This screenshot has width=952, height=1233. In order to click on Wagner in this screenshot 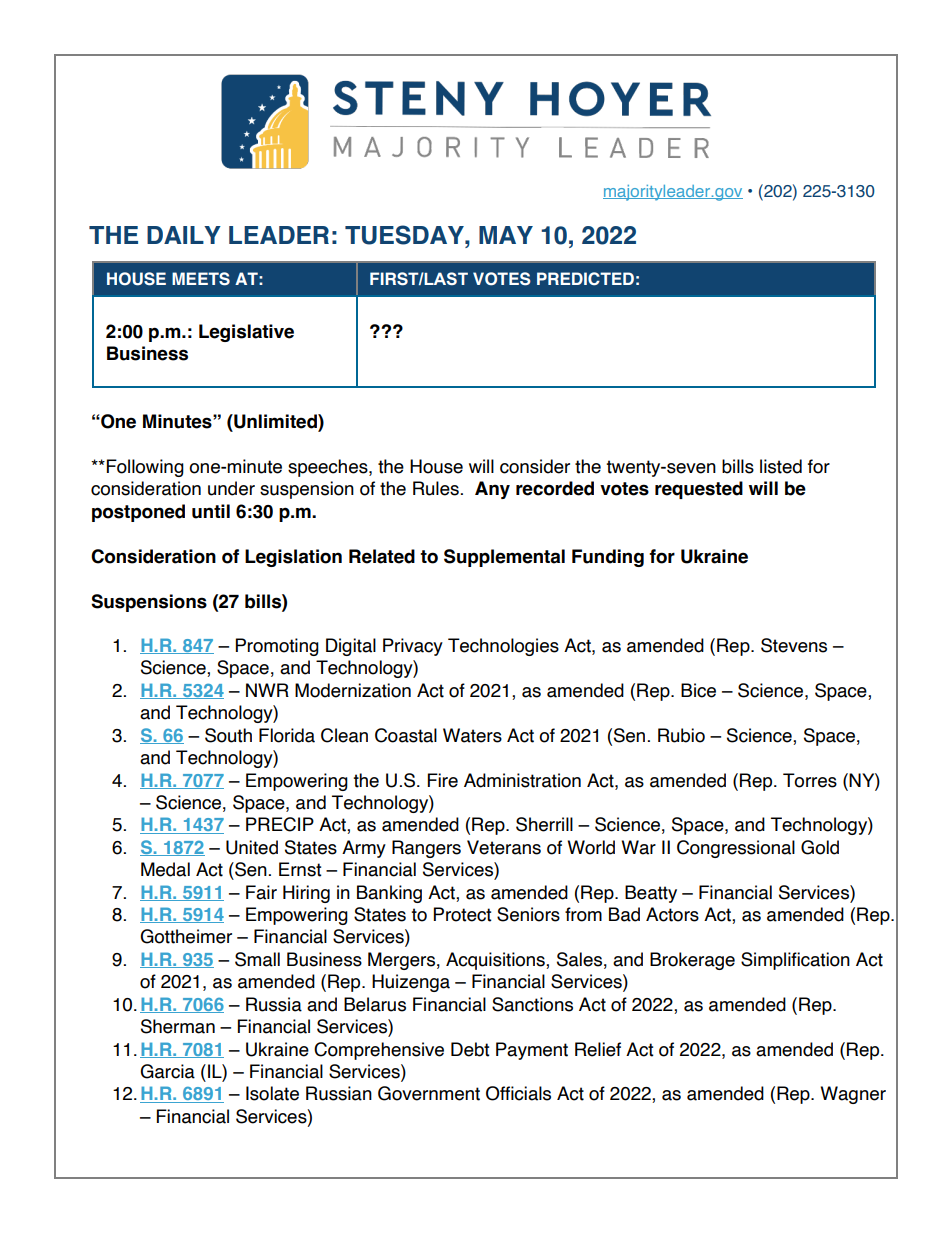, I will do `click(853, 1095)`.
